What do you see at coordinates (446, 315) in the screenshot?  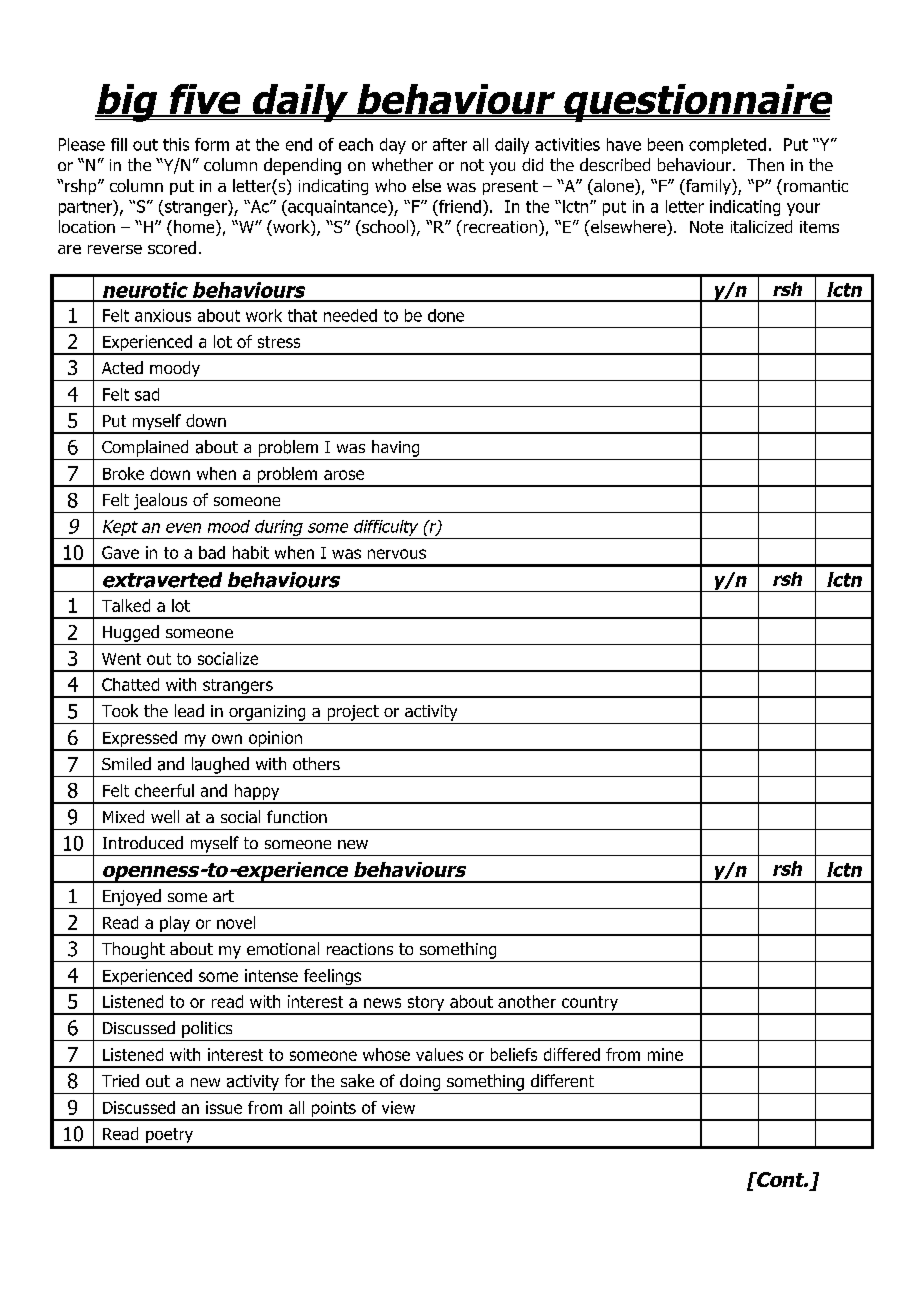 I see `done` at bounding box center [446, 315].
